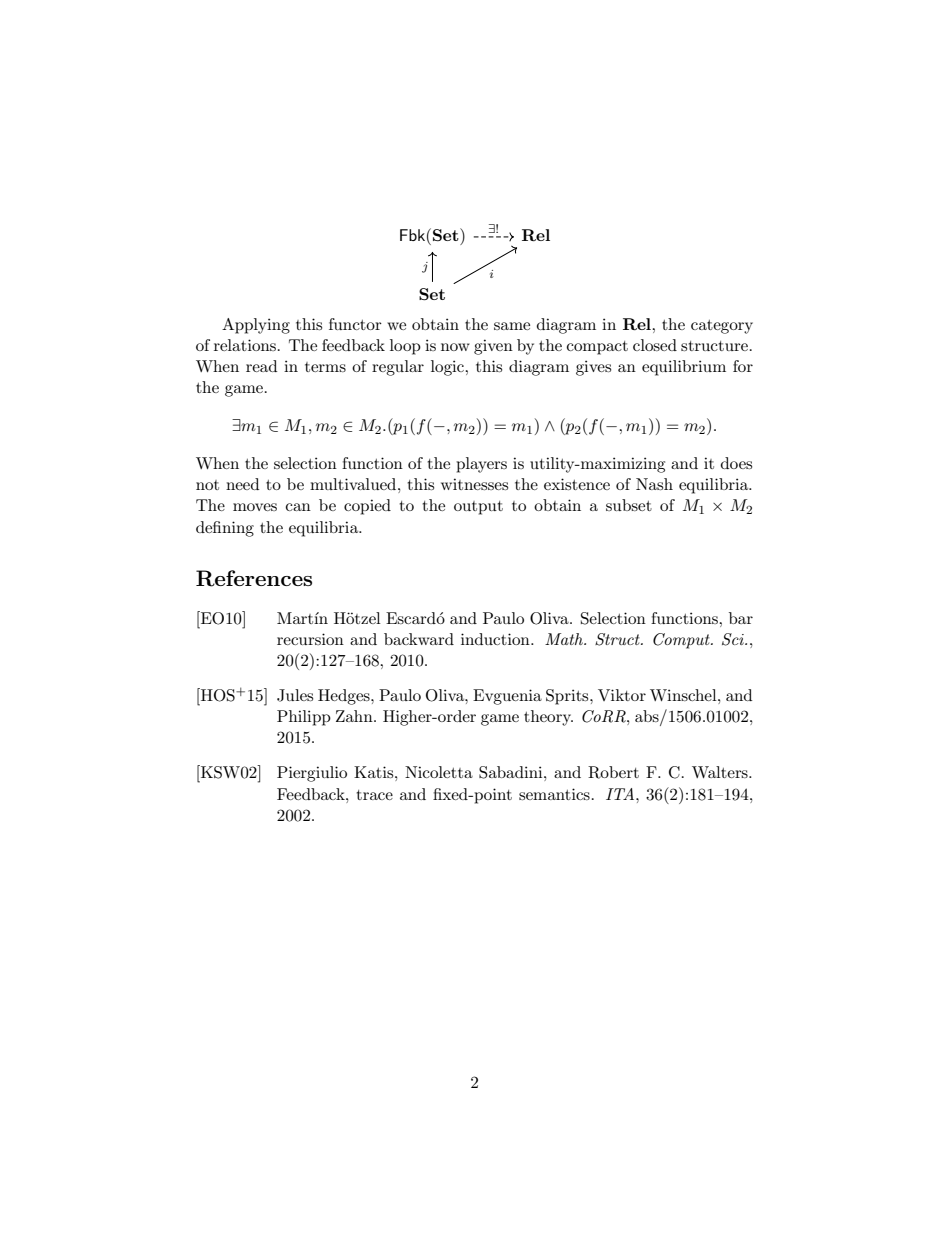  I want to click on induction, so click(496, 639).
